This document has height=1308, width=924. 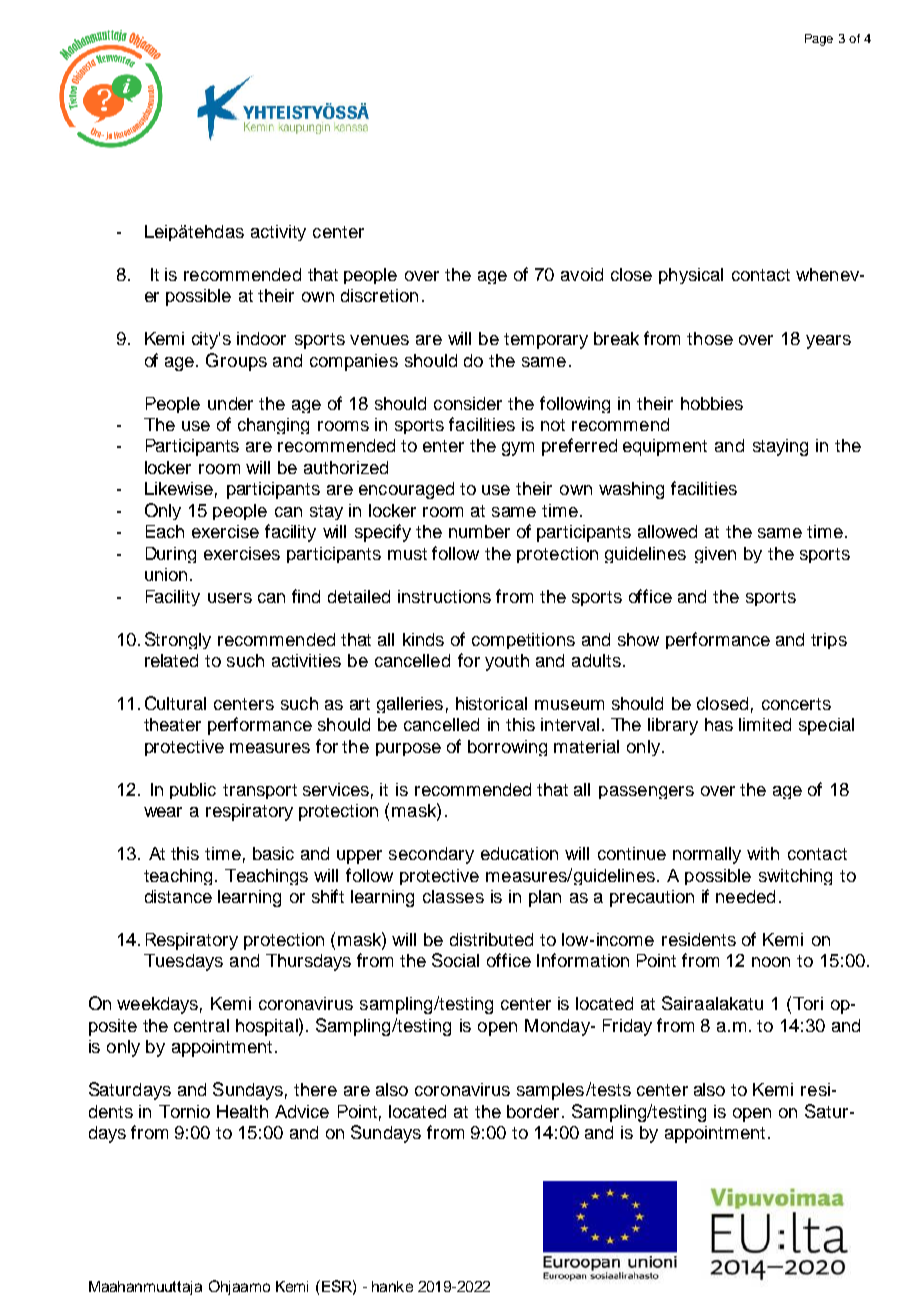 I want to click on Groups, so click(x=236, y=362).
